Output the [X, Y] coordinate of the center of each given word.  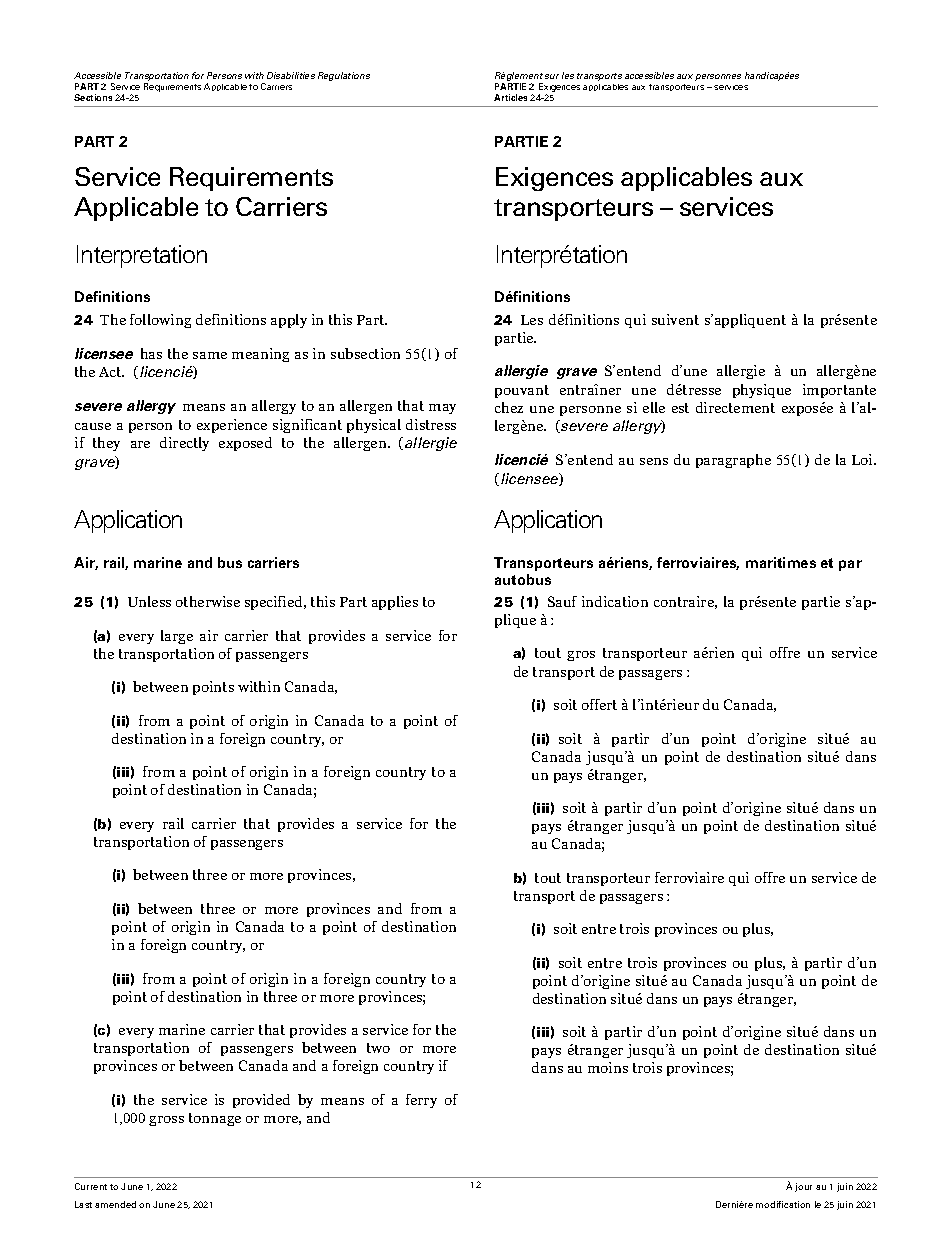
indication [615, 601]
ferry [421, 1101]
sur [552, 76]
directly [184, 444]
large [177, 637]
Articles [510, 97]
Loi [863, 459]
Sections [93, 97]
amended [115, 1204]
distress [431, 424]
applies [395, 603]
